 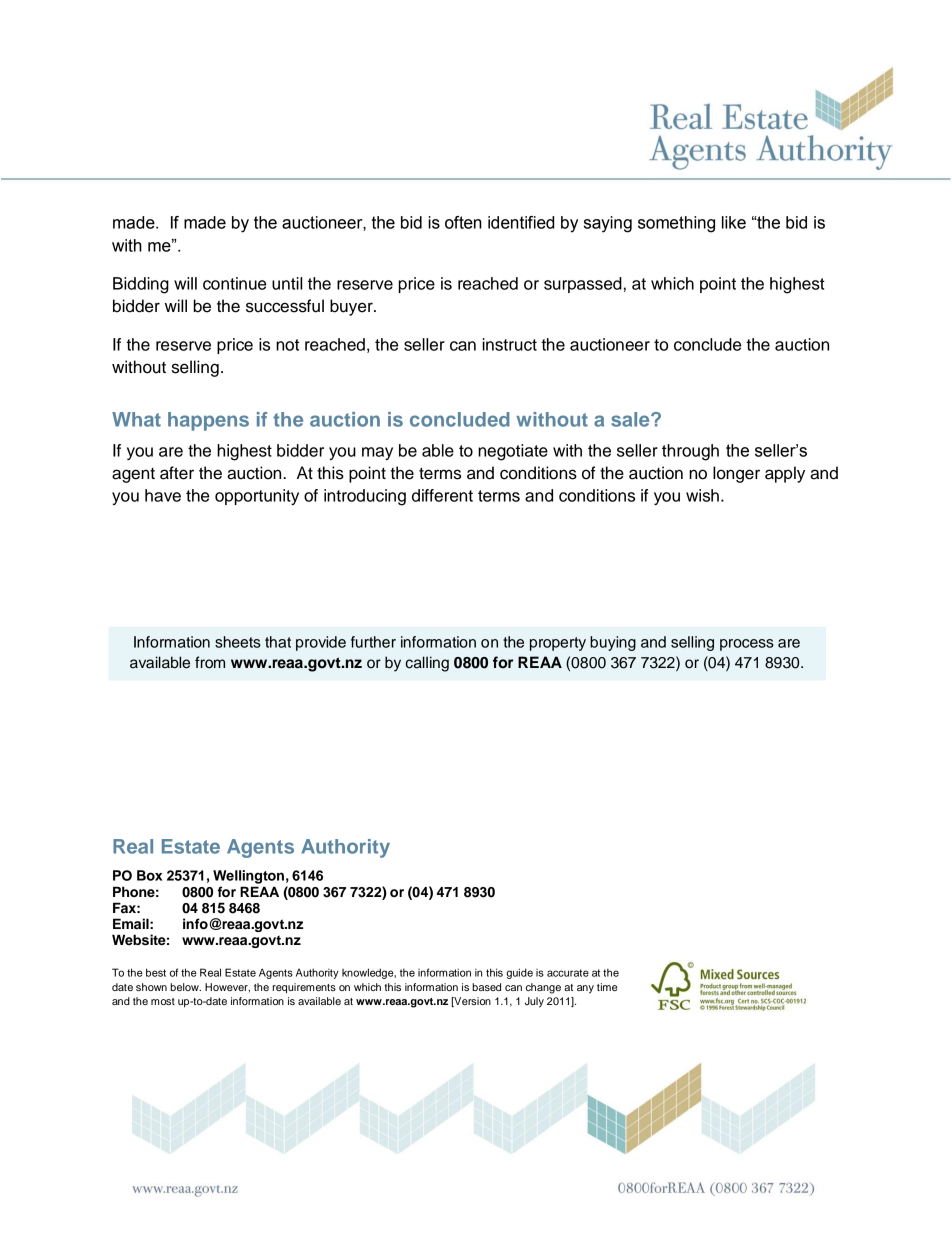 What do you see at coordinates (185, 987) in the page?
I see `below` at bounding box center [185, 987].
